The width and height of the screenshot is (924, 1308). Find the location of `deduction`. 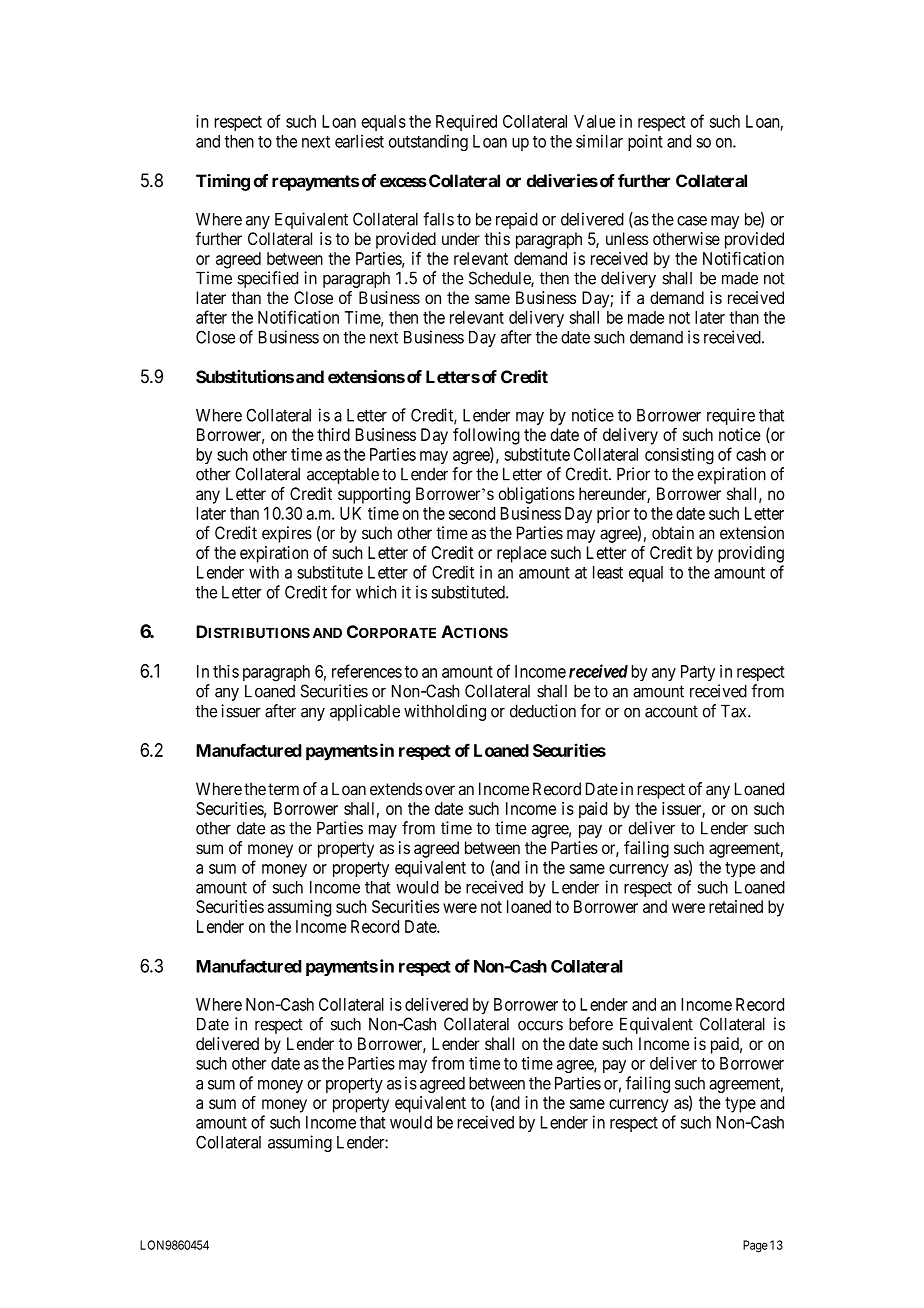

deduction is located at coordinates (543, 711).
